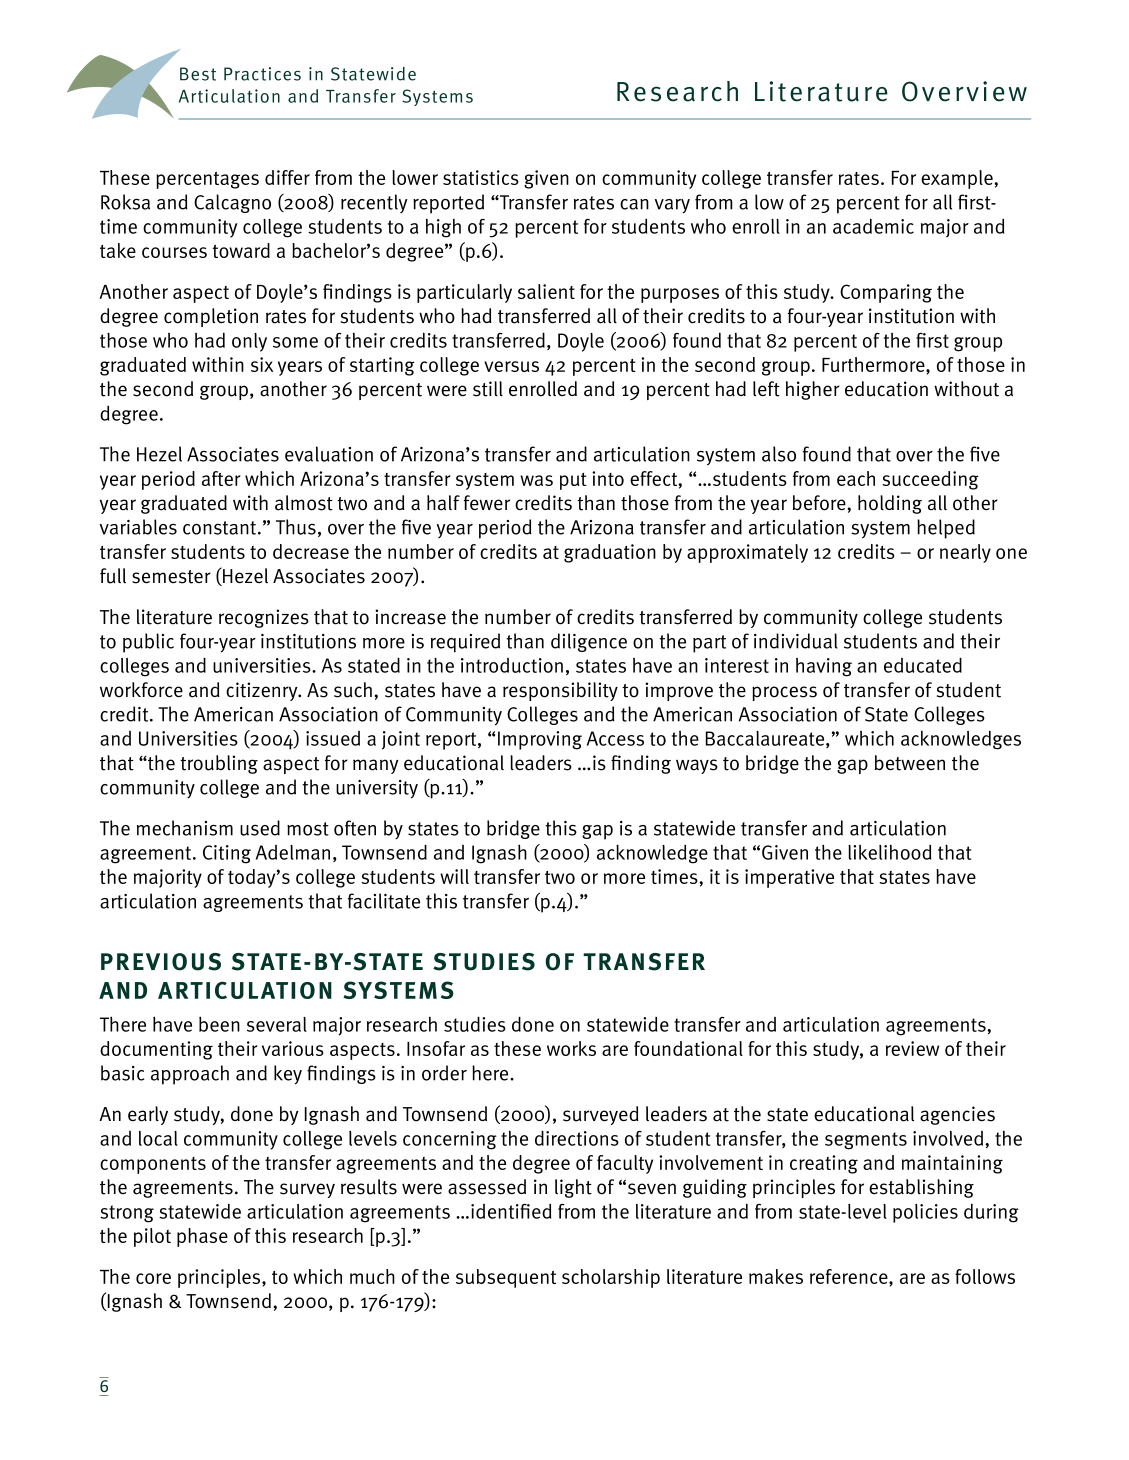  What do you see at coordinates (789, 878) in the document?
I see `imperative` at bounding box center [789, 878].
